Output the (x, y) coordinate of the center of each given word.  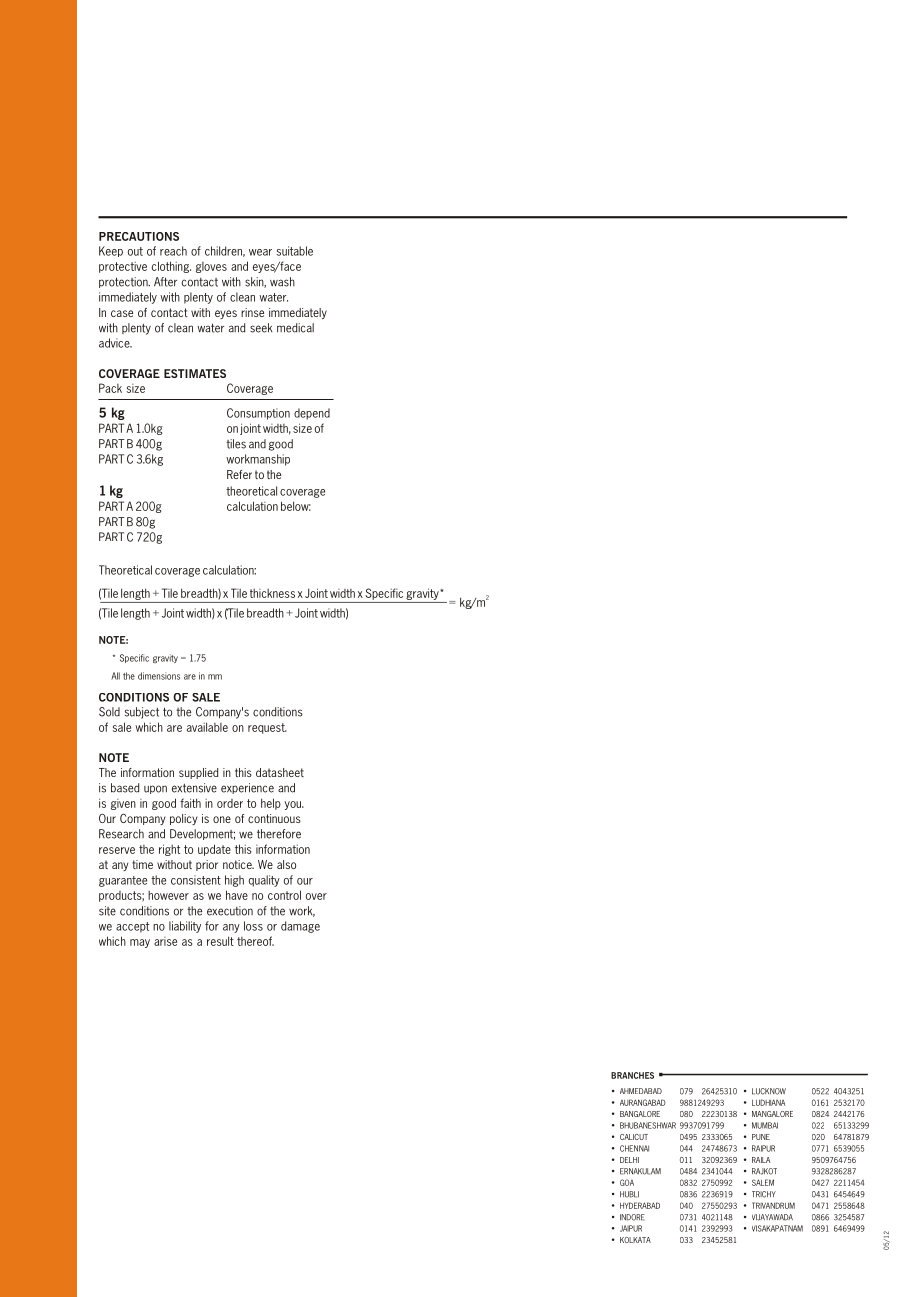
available (207, 727)
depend (312, 414)
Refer (239, 474)
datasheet (280, 772)
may (140, 943)
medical (295, 328)
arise (165, 941)
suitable (295, 251)
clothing (171, 267)
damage (300, 927)
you (294, 805)
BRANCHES (632, 1075)
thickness (272, 593)
